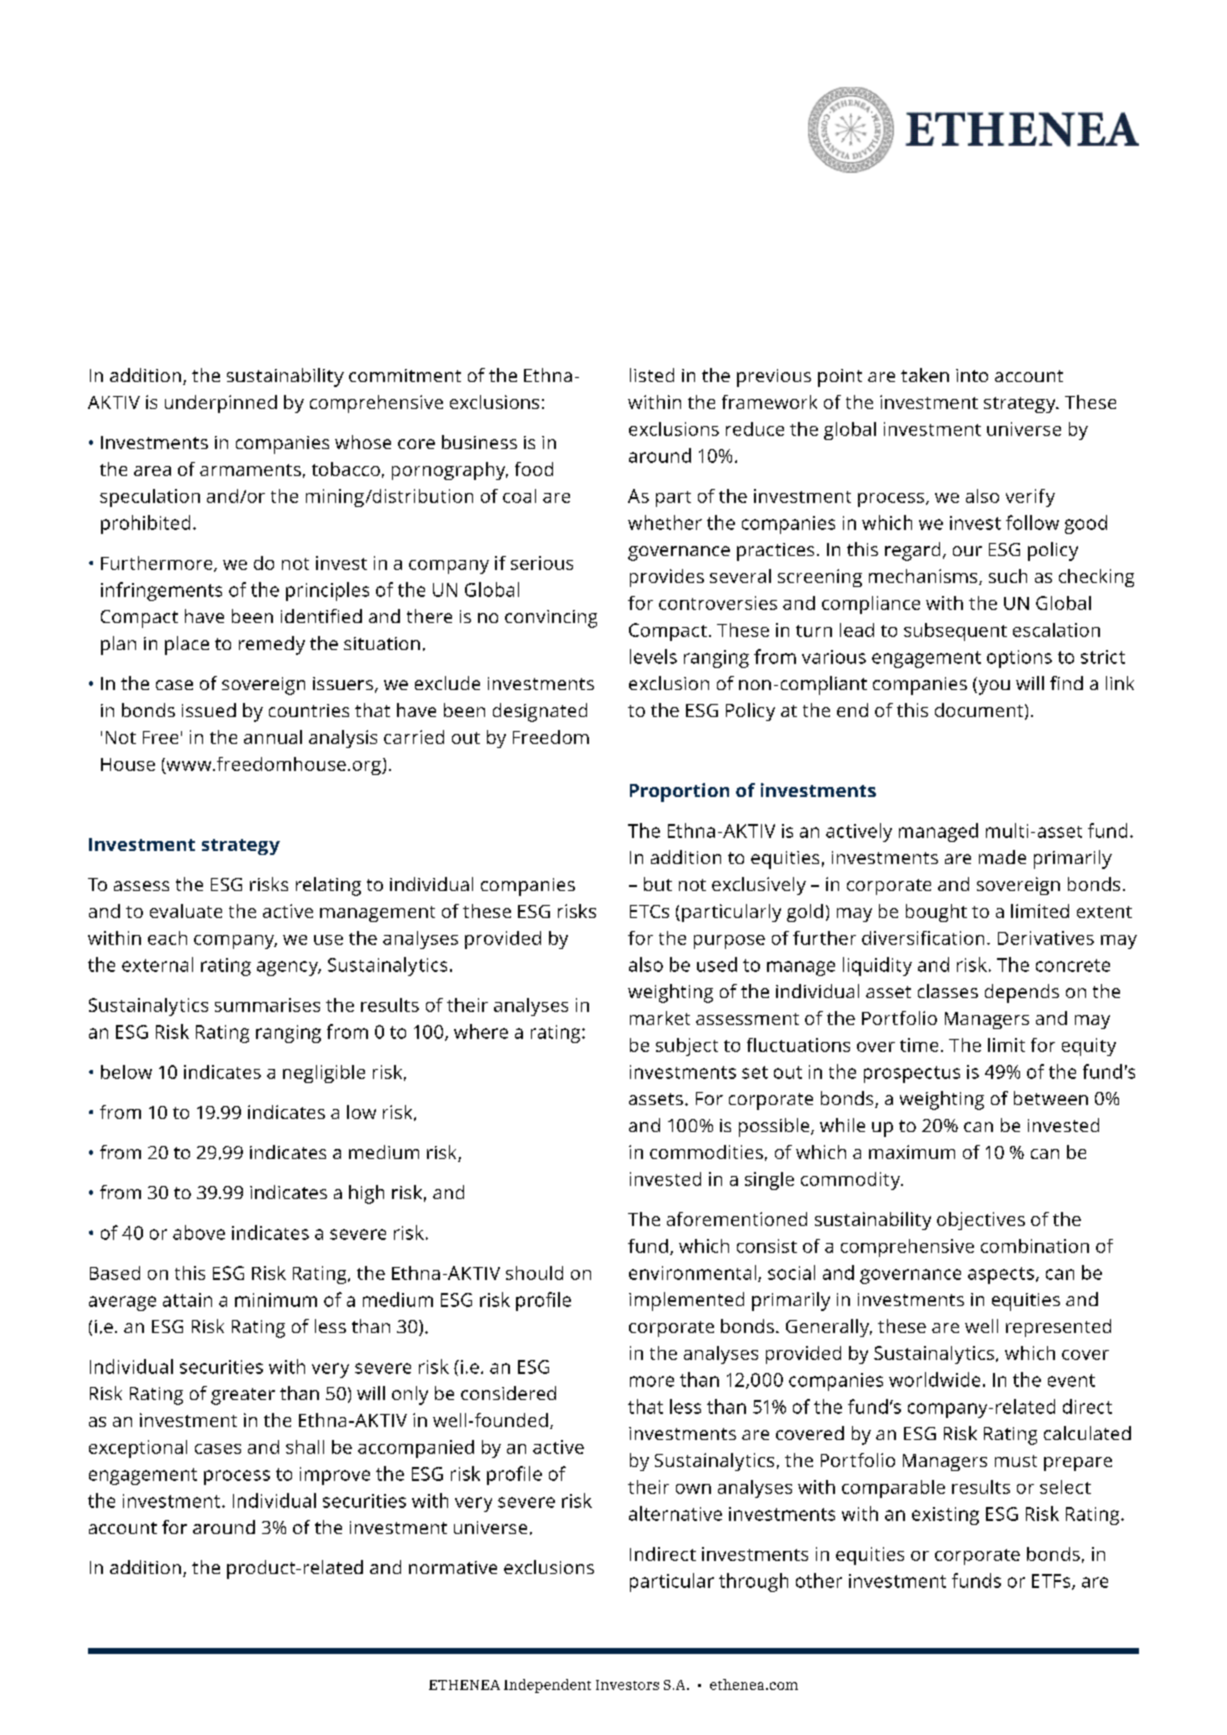 The width and height of the page is (1227, 1735). Describe the element at coordinates (972, 375) in the page. I see `into` at that location.
